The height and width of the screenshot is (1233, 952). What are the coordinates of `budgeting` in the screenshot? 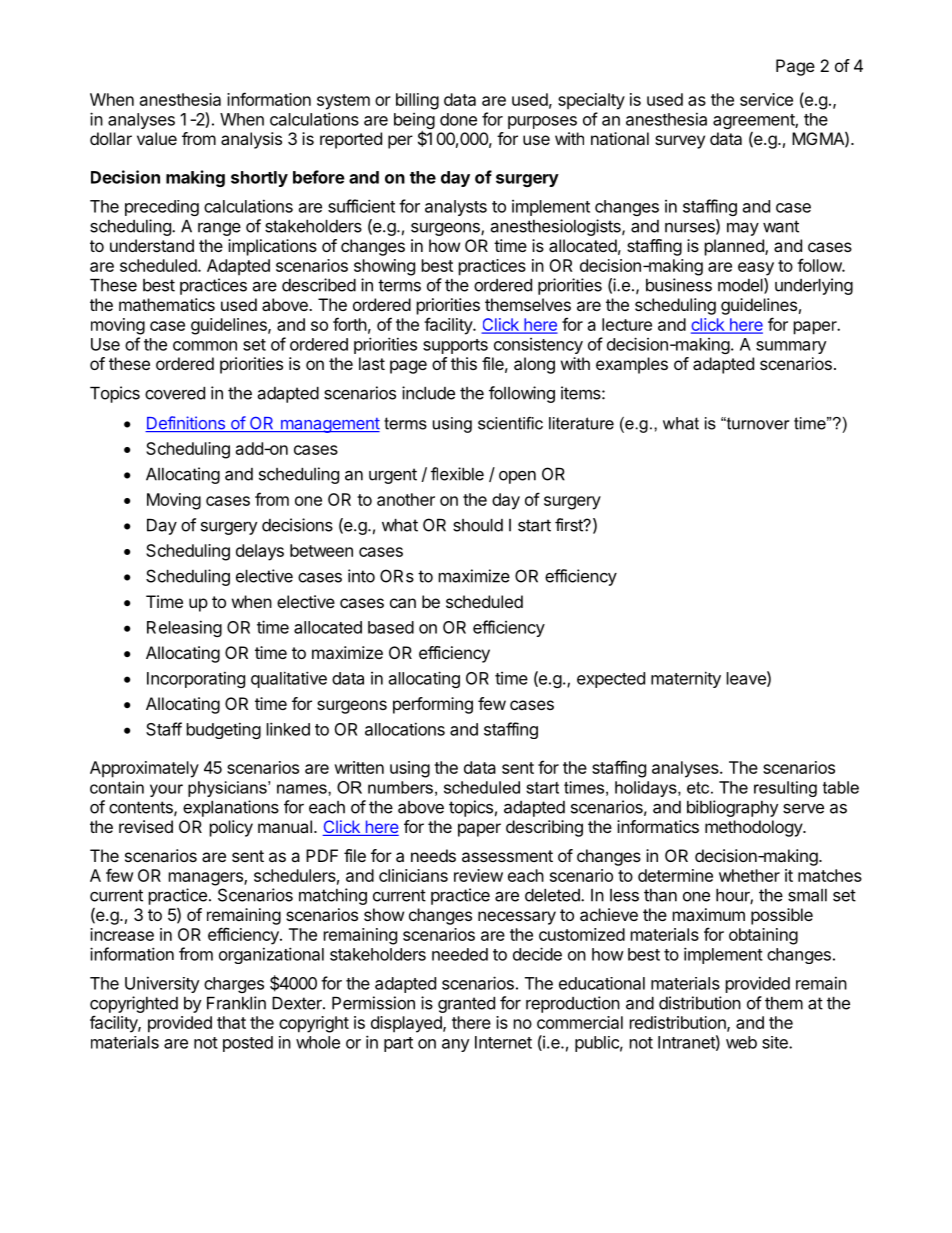 It's located at (224, 730).
